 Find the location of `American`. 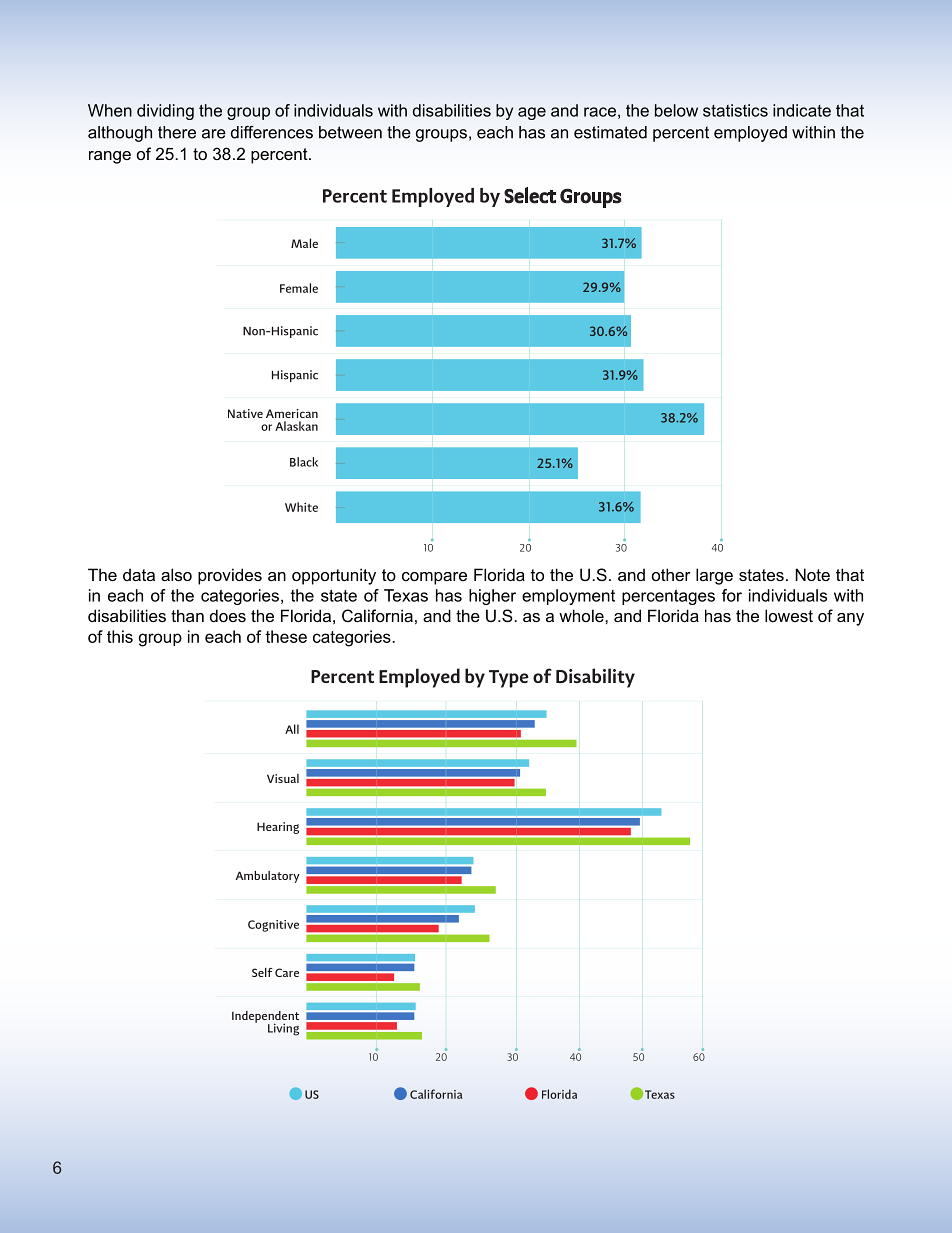

American is located at coordinates (292, 413).
